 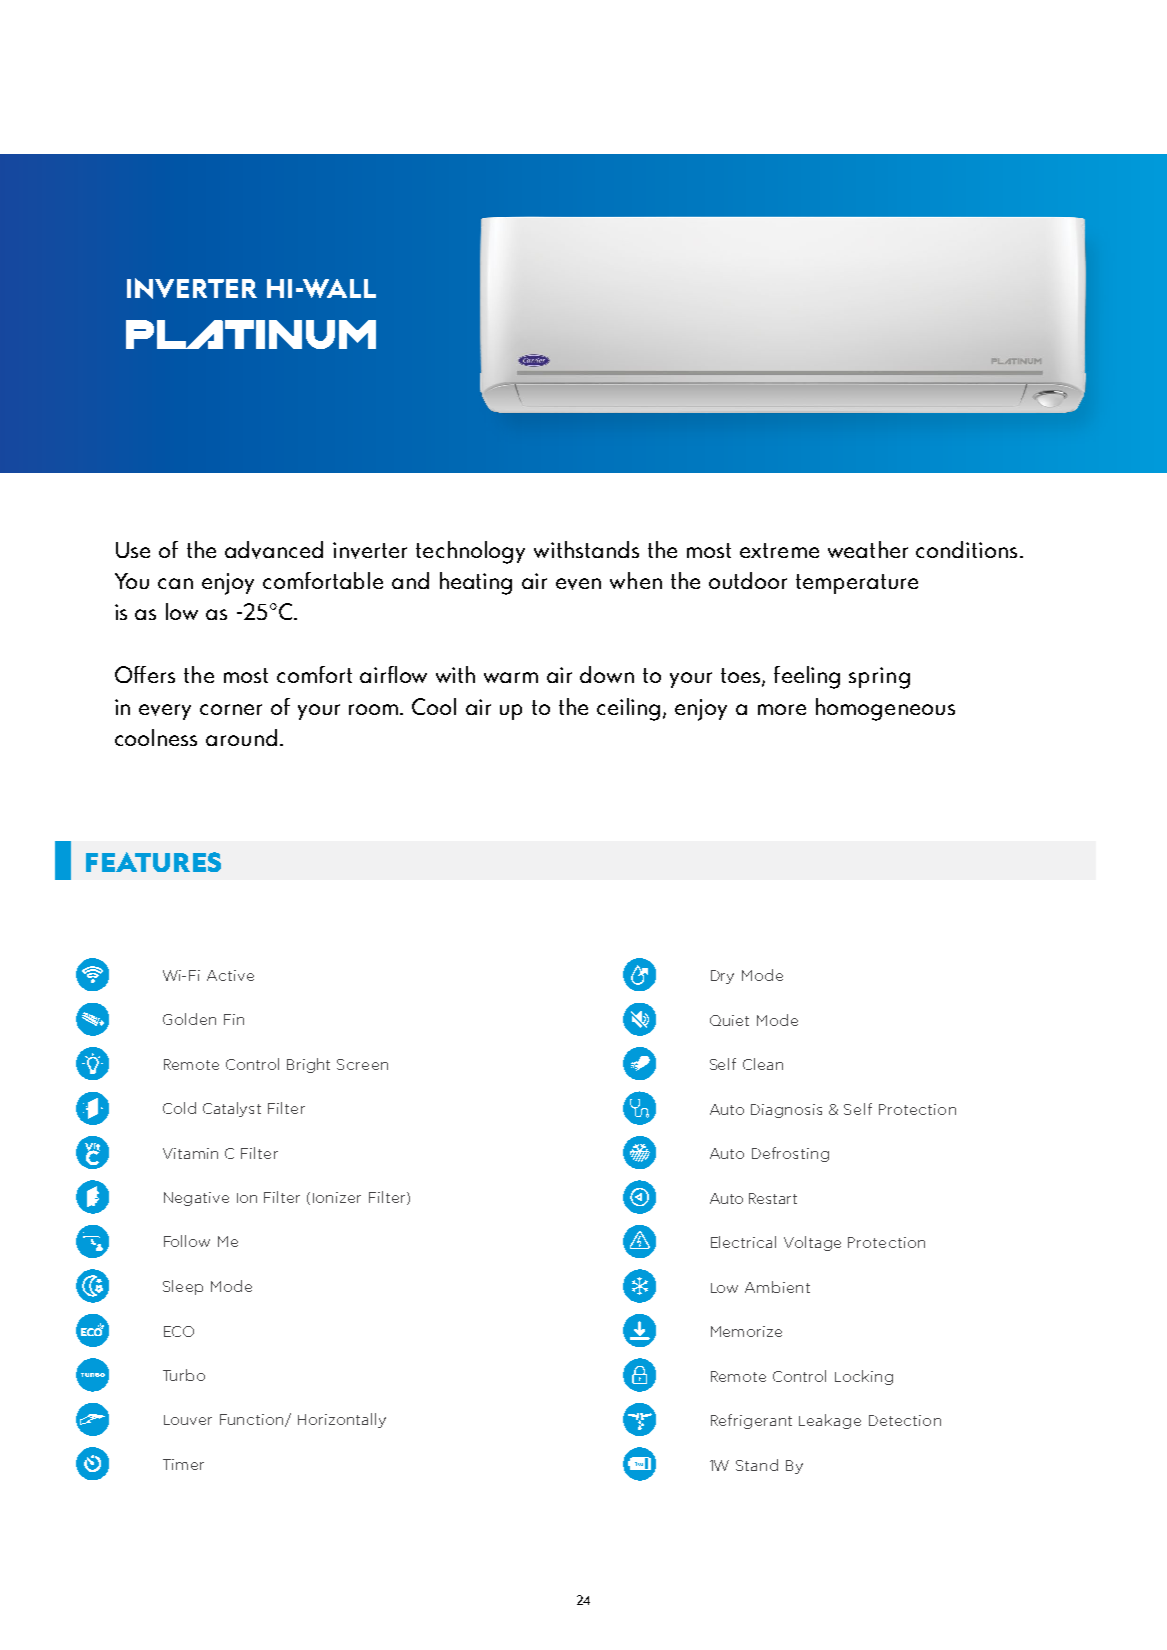 I want to click on Fin, so click(x=234, y=1019).
